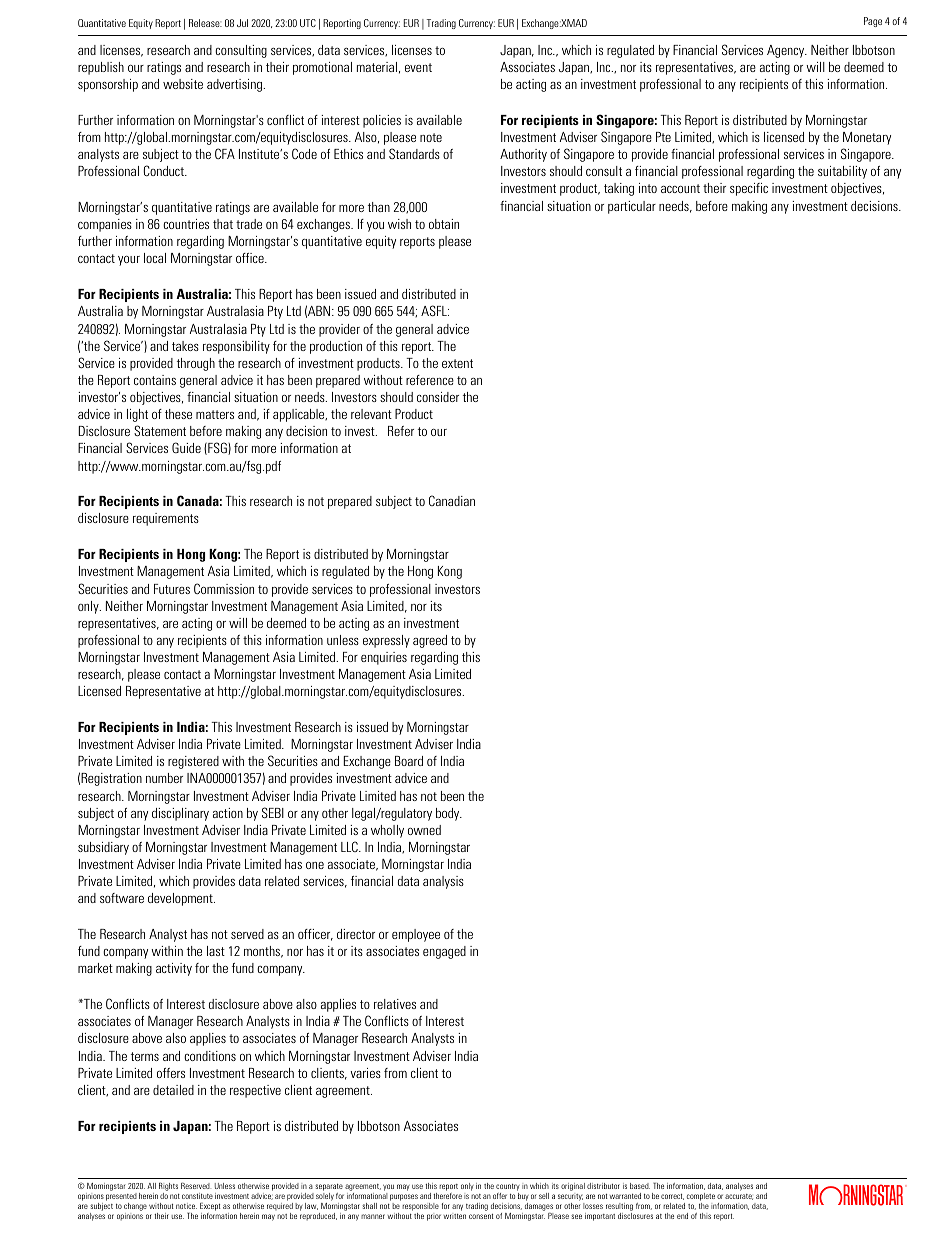 The width and height of the screenshot is (952, 1233). What do you see at coordinates (197, 1196) in the screenshot?
I see `constitute` at bounding box center [197, 1196].
